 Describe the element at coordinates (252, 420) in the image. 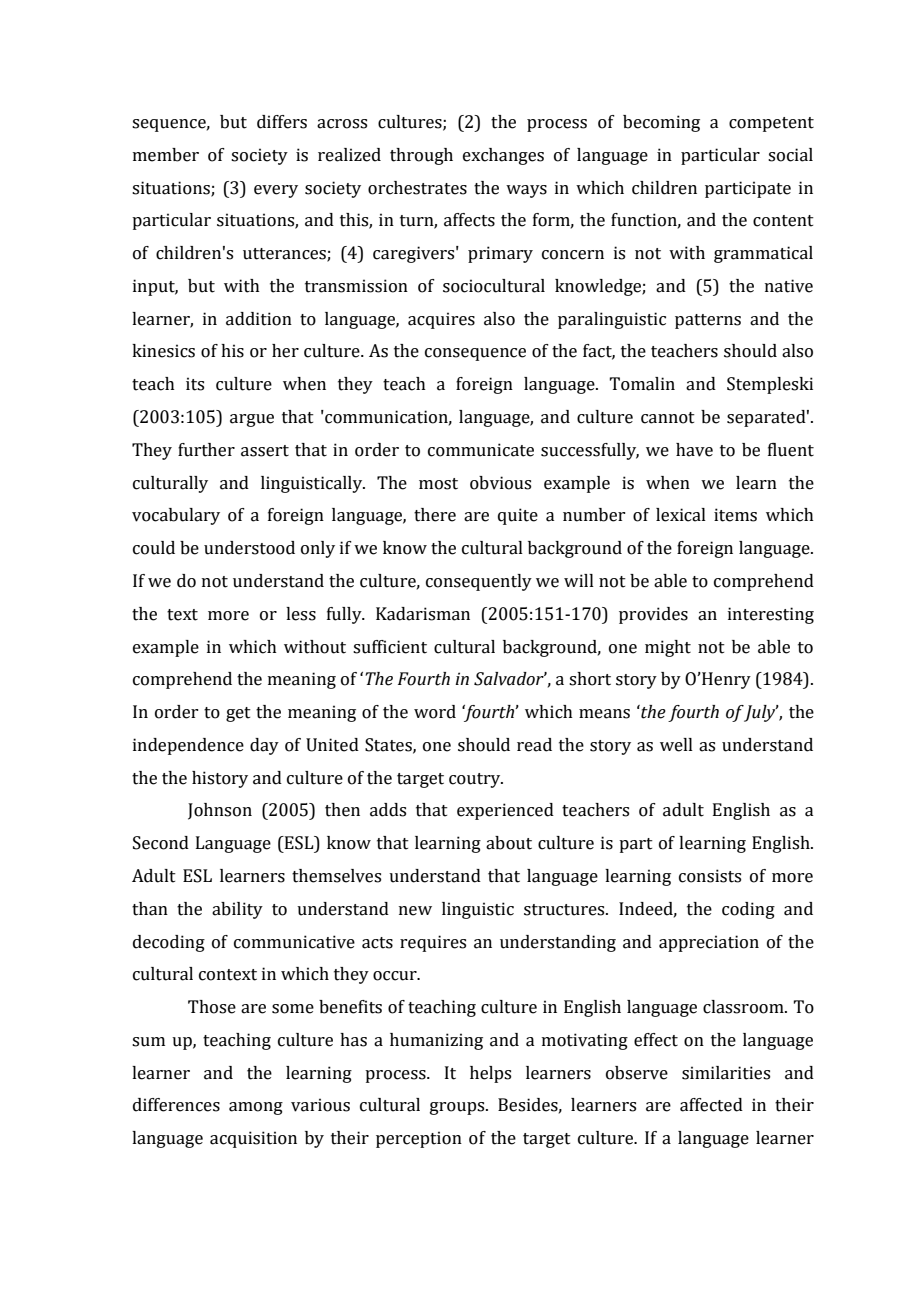

I see `argue` at that location.
